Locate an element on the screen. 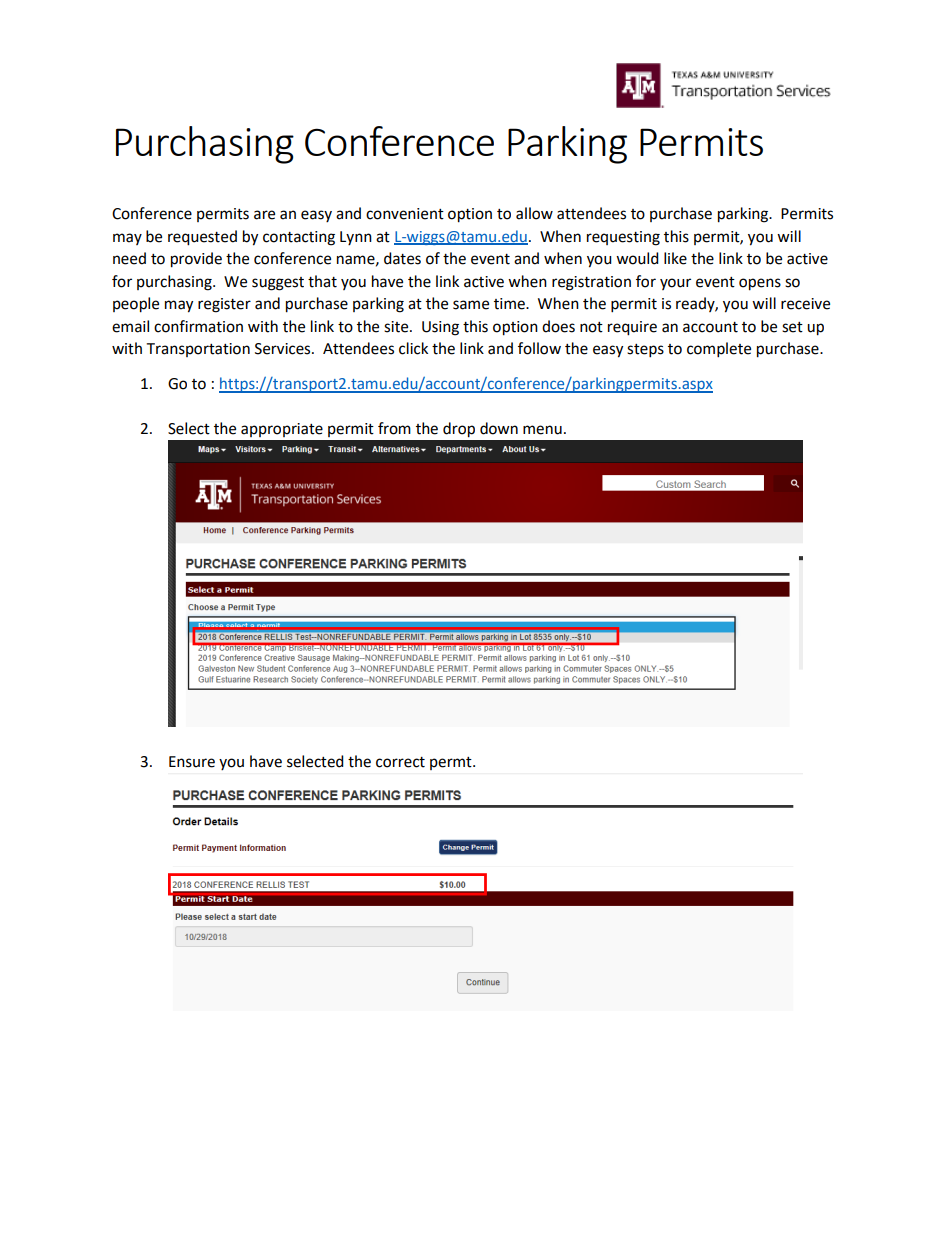 This screenshot has width=952, height=1233. down is located at coordinates (499, 428).
